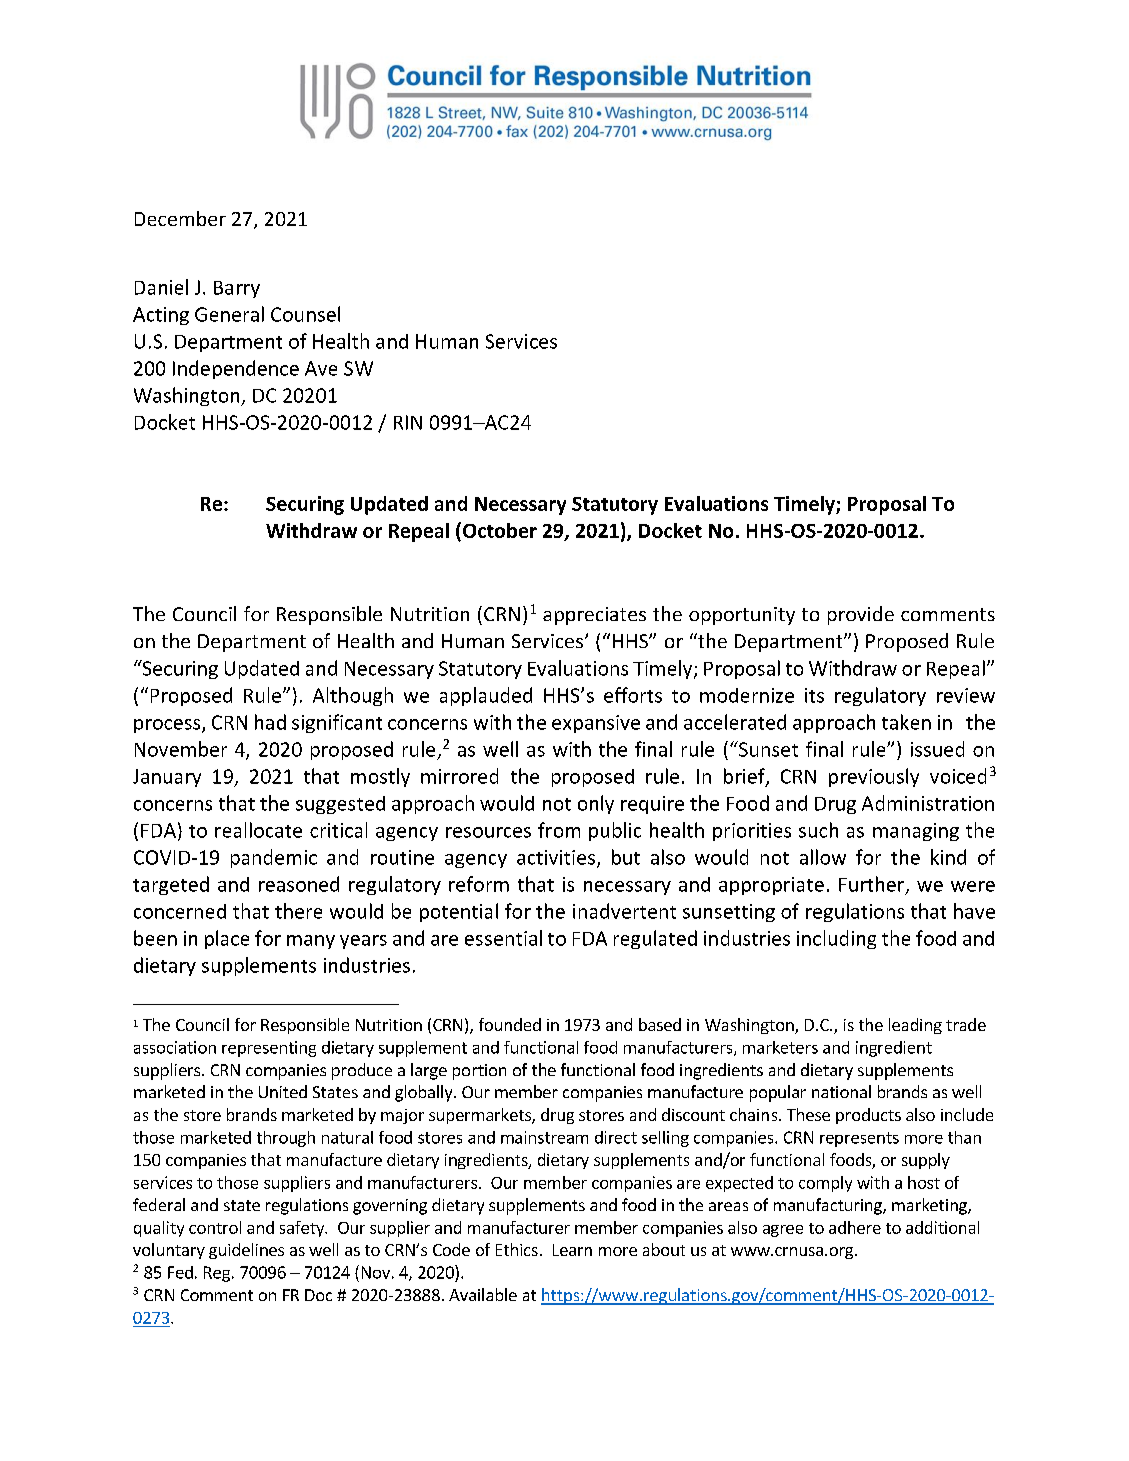 Image resolution: width=1129 pixels, height=1461 pixels. What do you see at coordinates (305, 314) in the screenshot?
I see `Counsel` at bounding box center [305, 314].
